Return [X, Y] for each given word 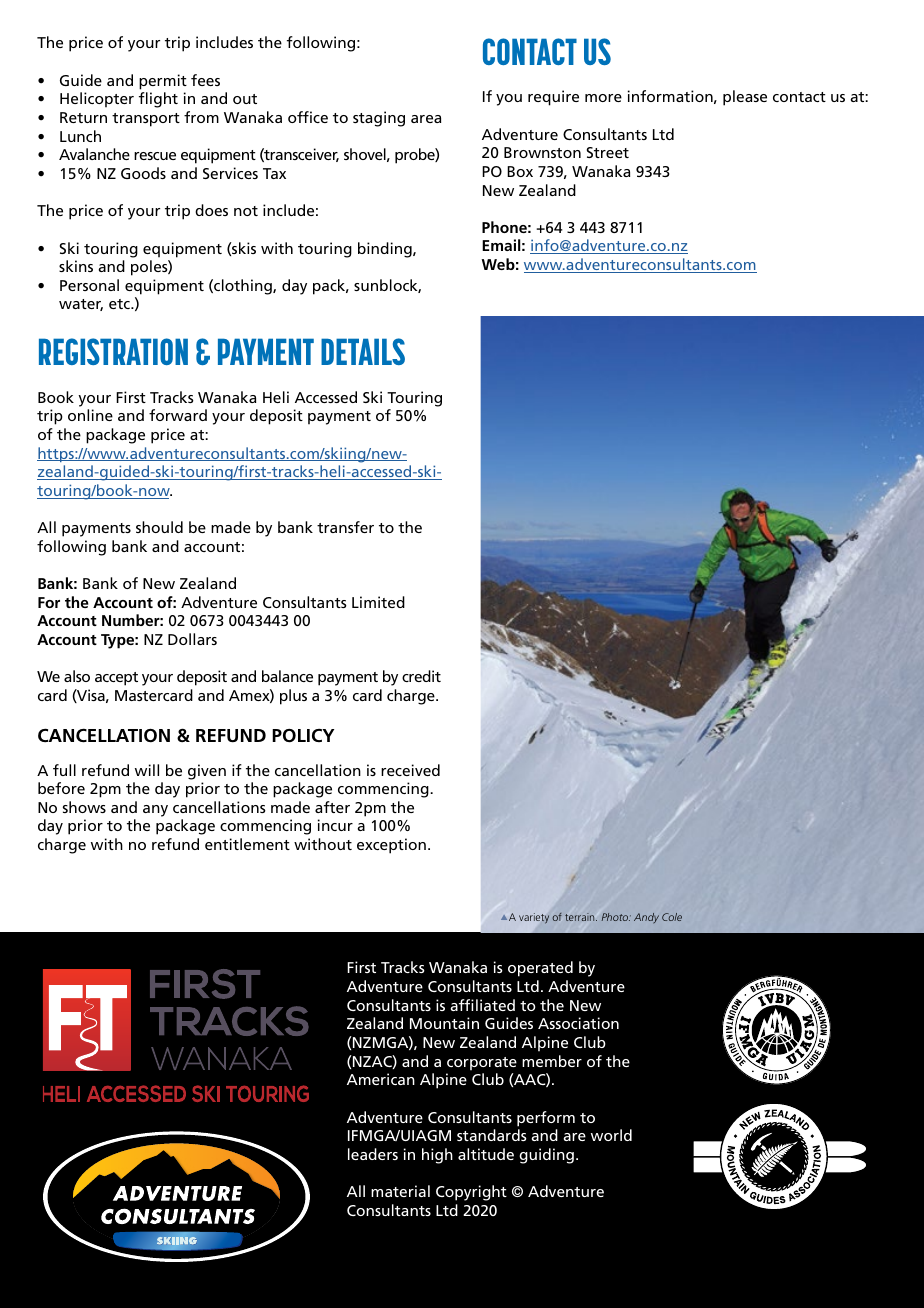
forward [178, 415]
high [437, 1156]
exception [391, 846]
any [155, 811]
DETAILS [363, 351]
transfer [345, 527]
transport [146, 120]
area [426, 119]
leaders [373, 1154]
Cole [672, 917]
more [603, 98]
